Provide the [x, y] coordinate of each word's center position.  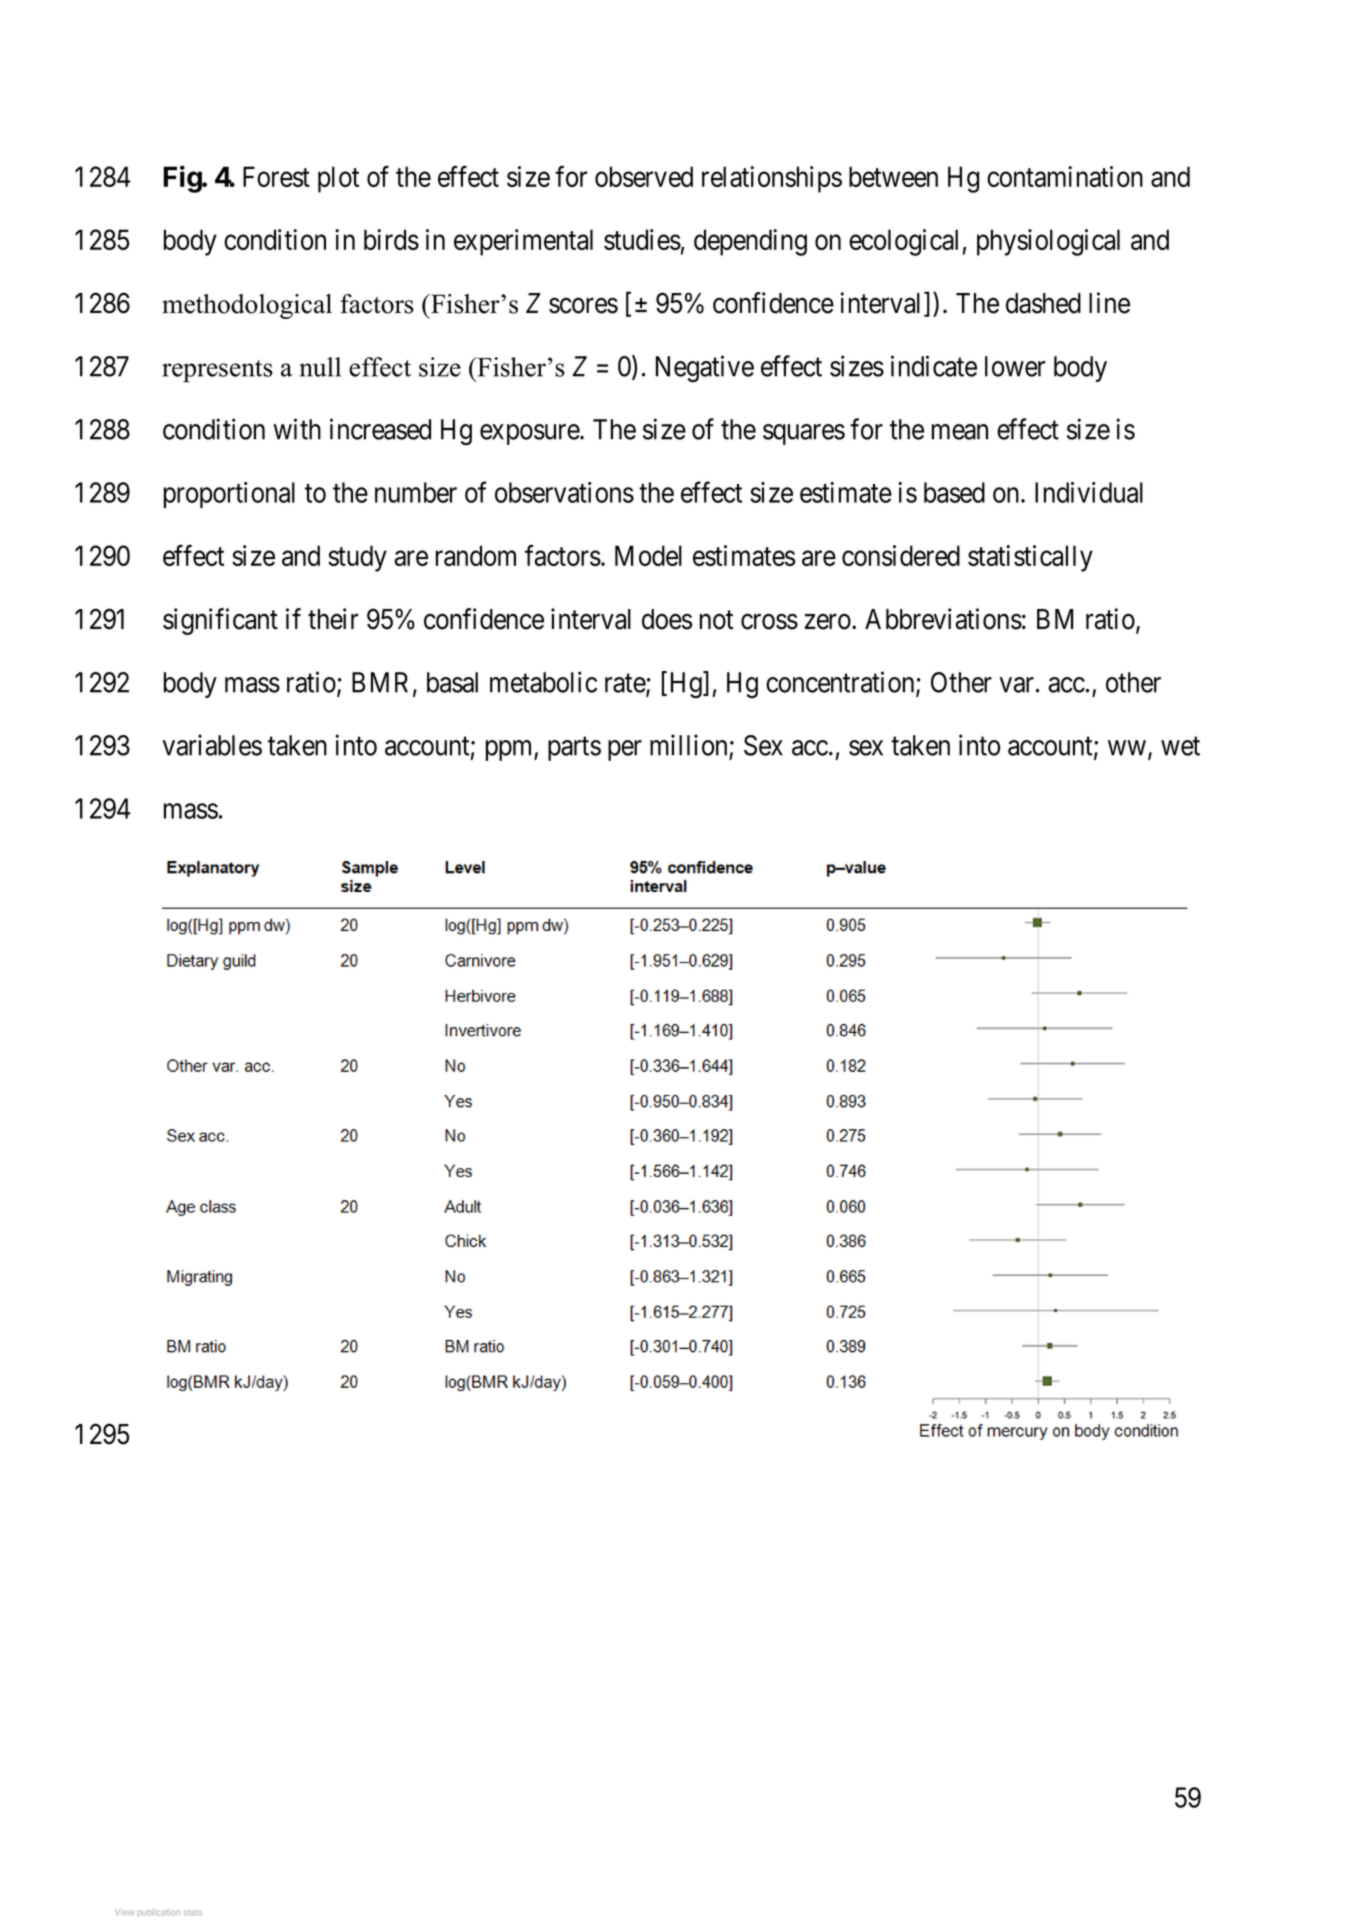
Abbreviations [943, 619]
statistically [1030, 558]
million [688, 745]
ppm [510, 750]
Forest [276, 176]
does [667, 619]
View [124, 1912]
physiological [1048, 242]
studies [642, 239]
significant [220, 621]
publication [158, 1913]
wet [1180, 746]
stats [193, 1913]
